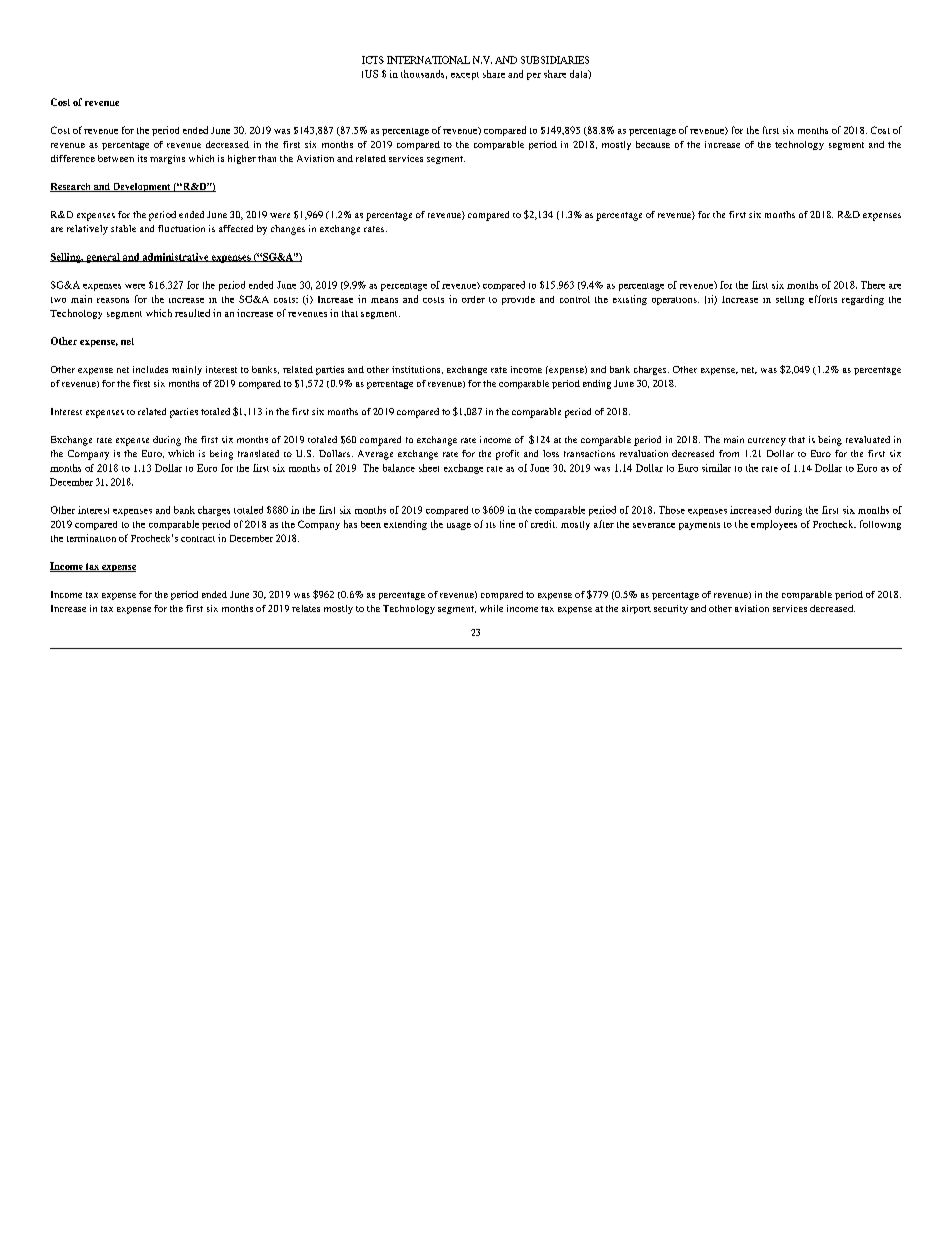 The width and height of the page is (952, 1233). Describe the element at coordinates (167, 159) in the page. I see `margins` at that location.
